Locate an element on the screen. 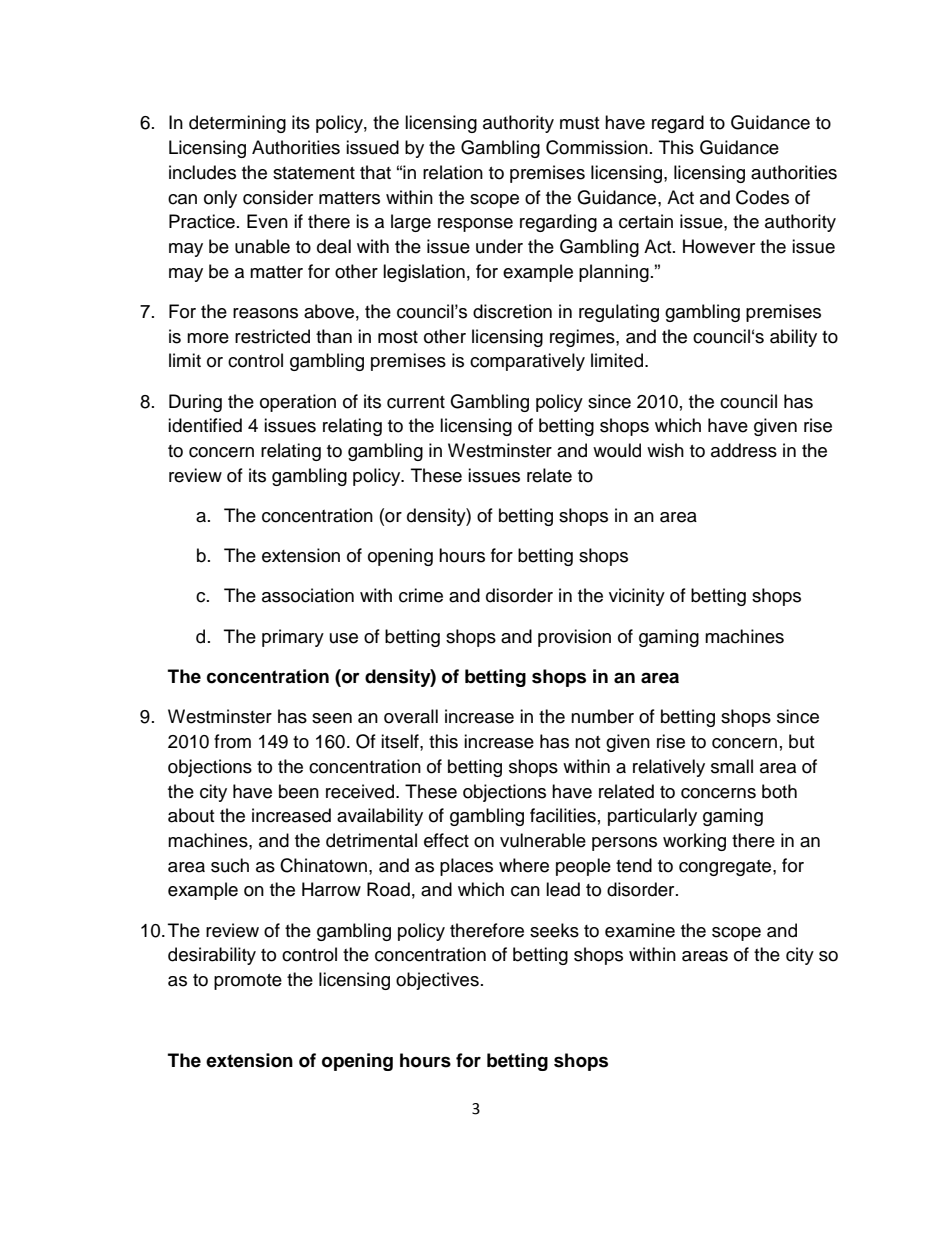  crime is located at coordinates (421, 595).
